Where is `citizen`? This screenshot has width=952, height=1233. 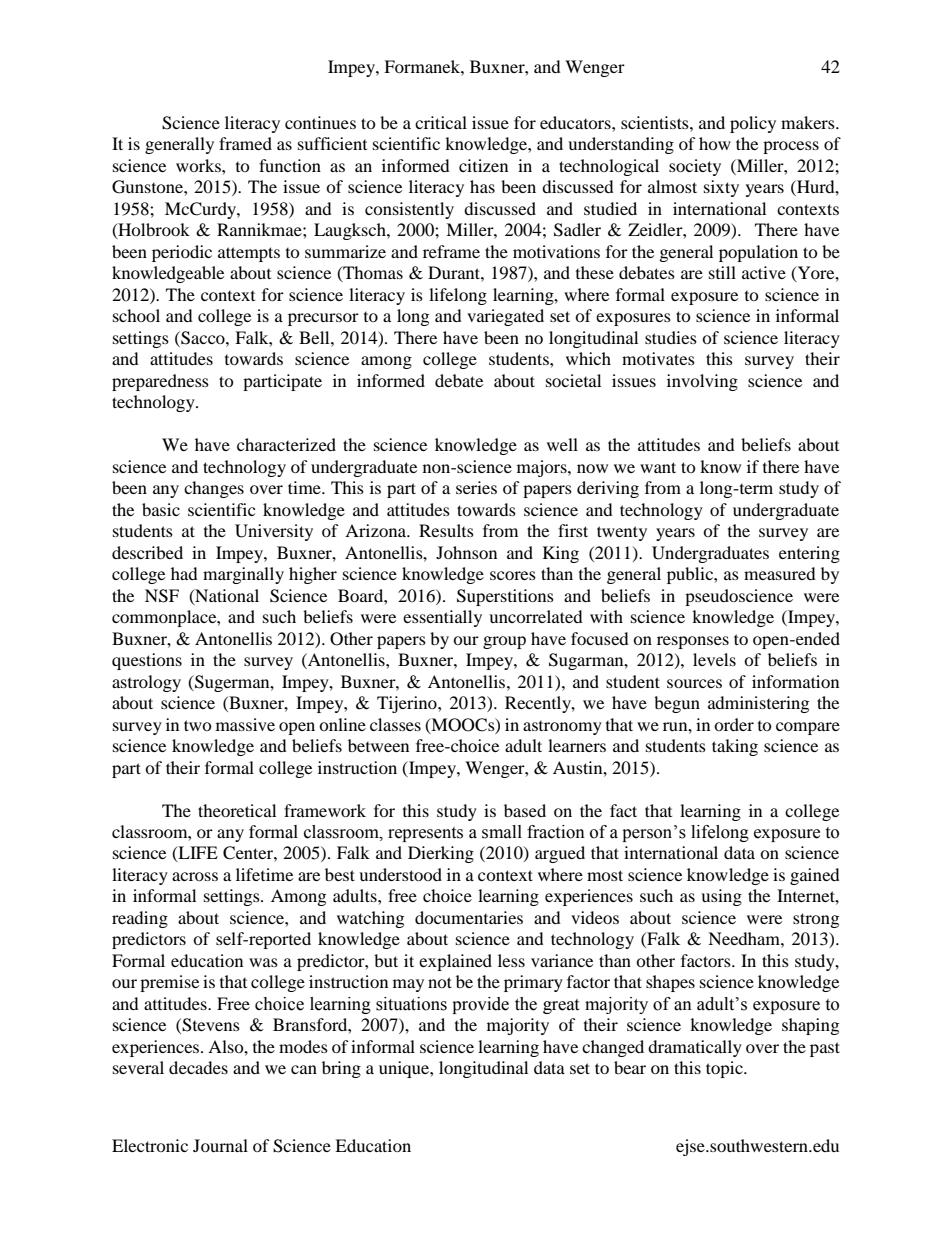 citizen is located at coordinates (483, 165).
